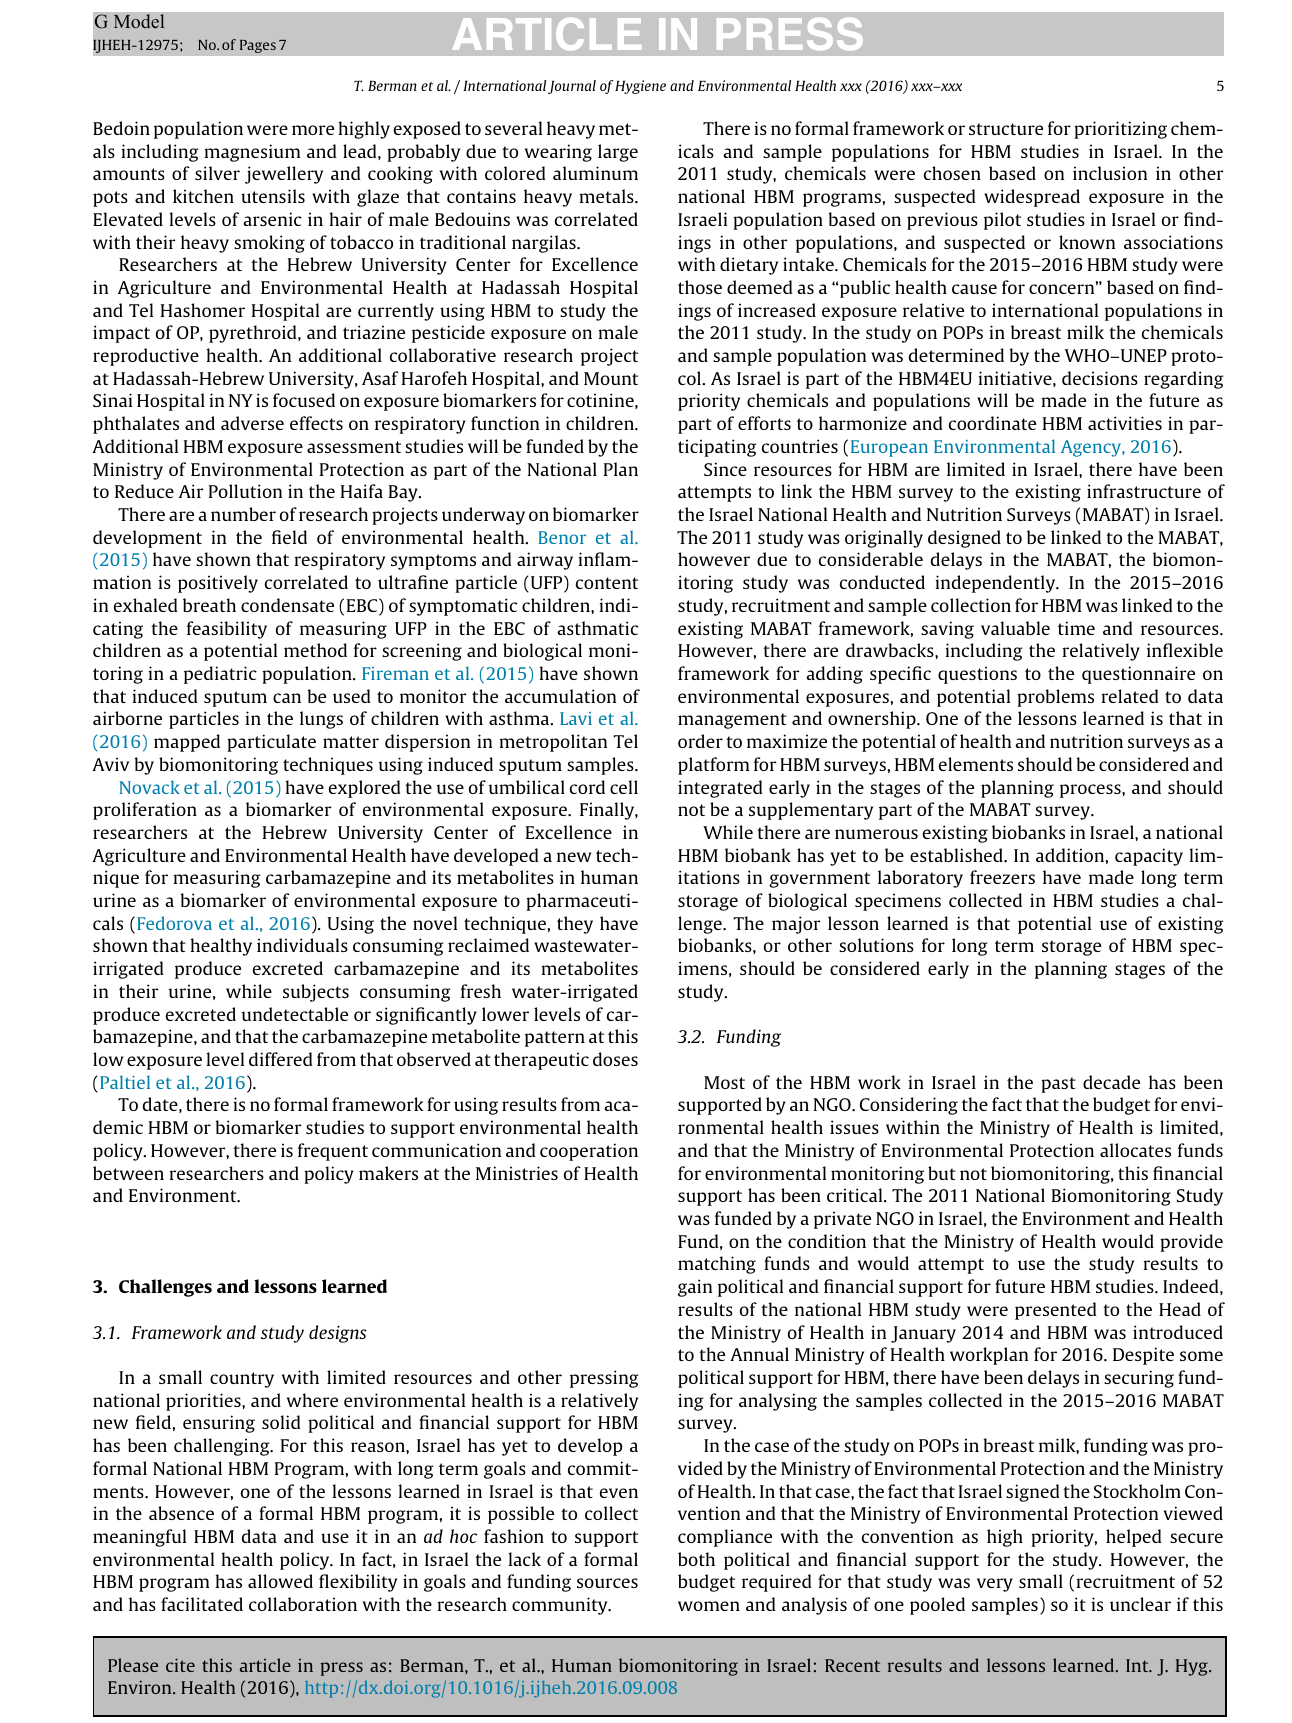  Describe the element at coordinates (717, 1265) in the screenshot. I see `matching` at that location.
